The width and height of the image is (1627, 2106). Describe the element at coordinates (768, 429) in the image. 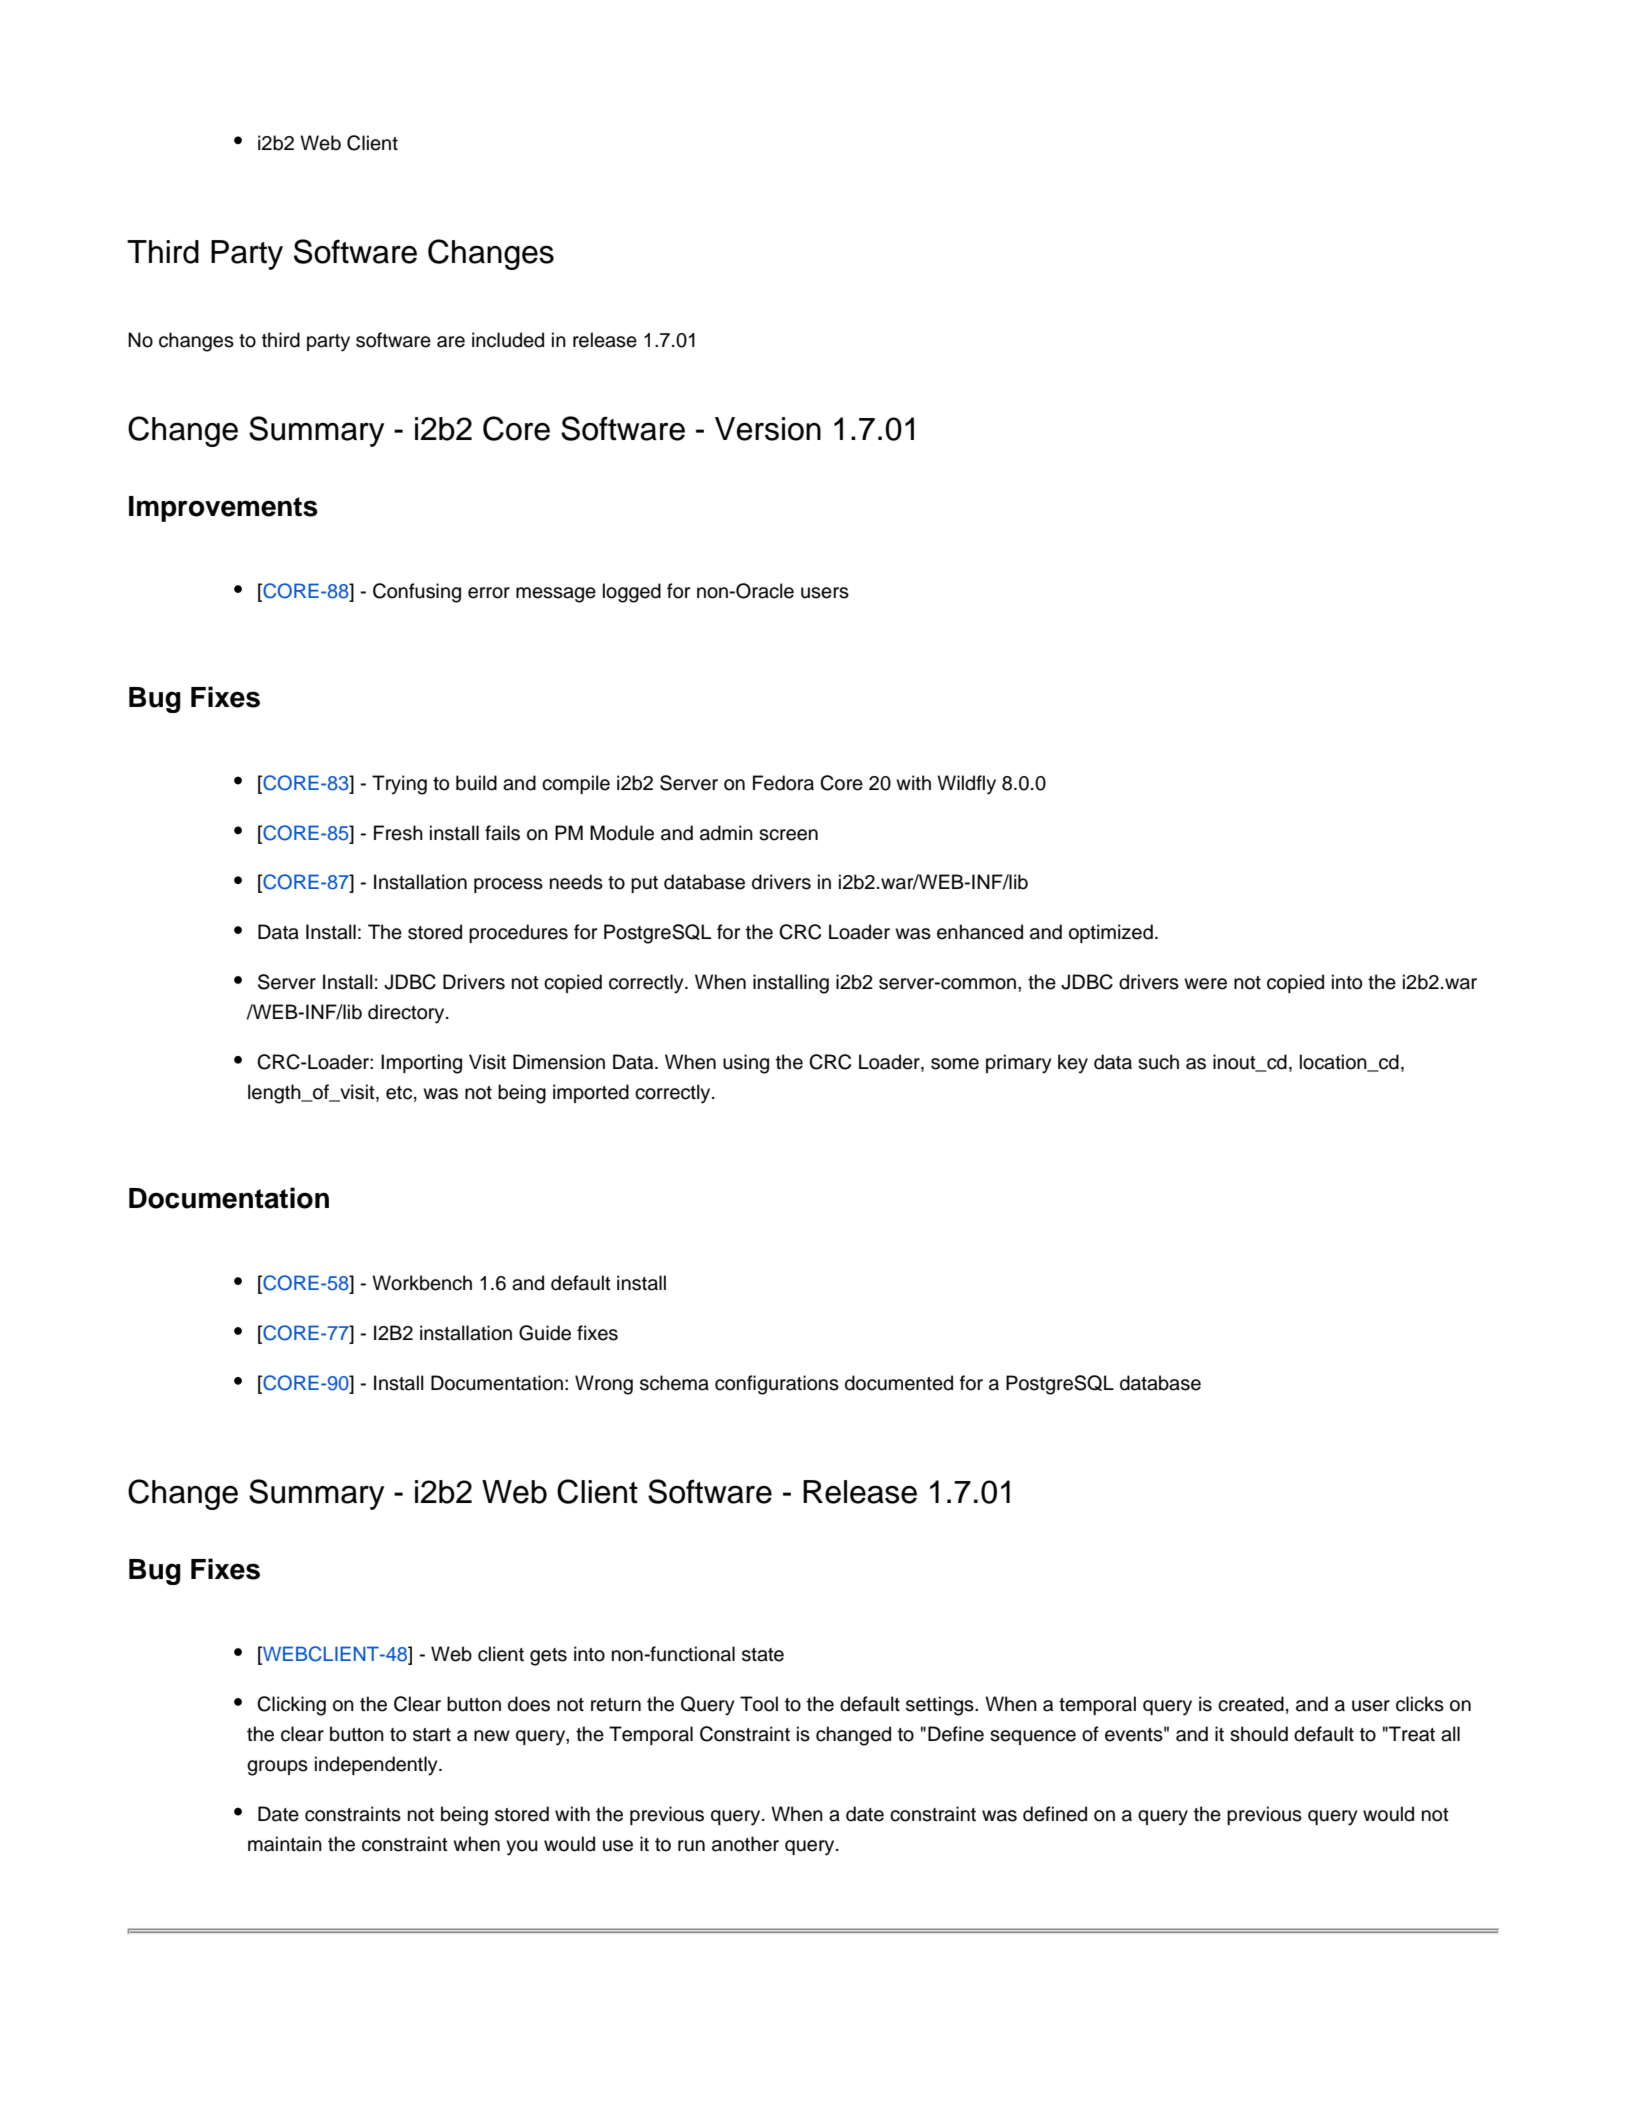

I see `Version` at that location.
